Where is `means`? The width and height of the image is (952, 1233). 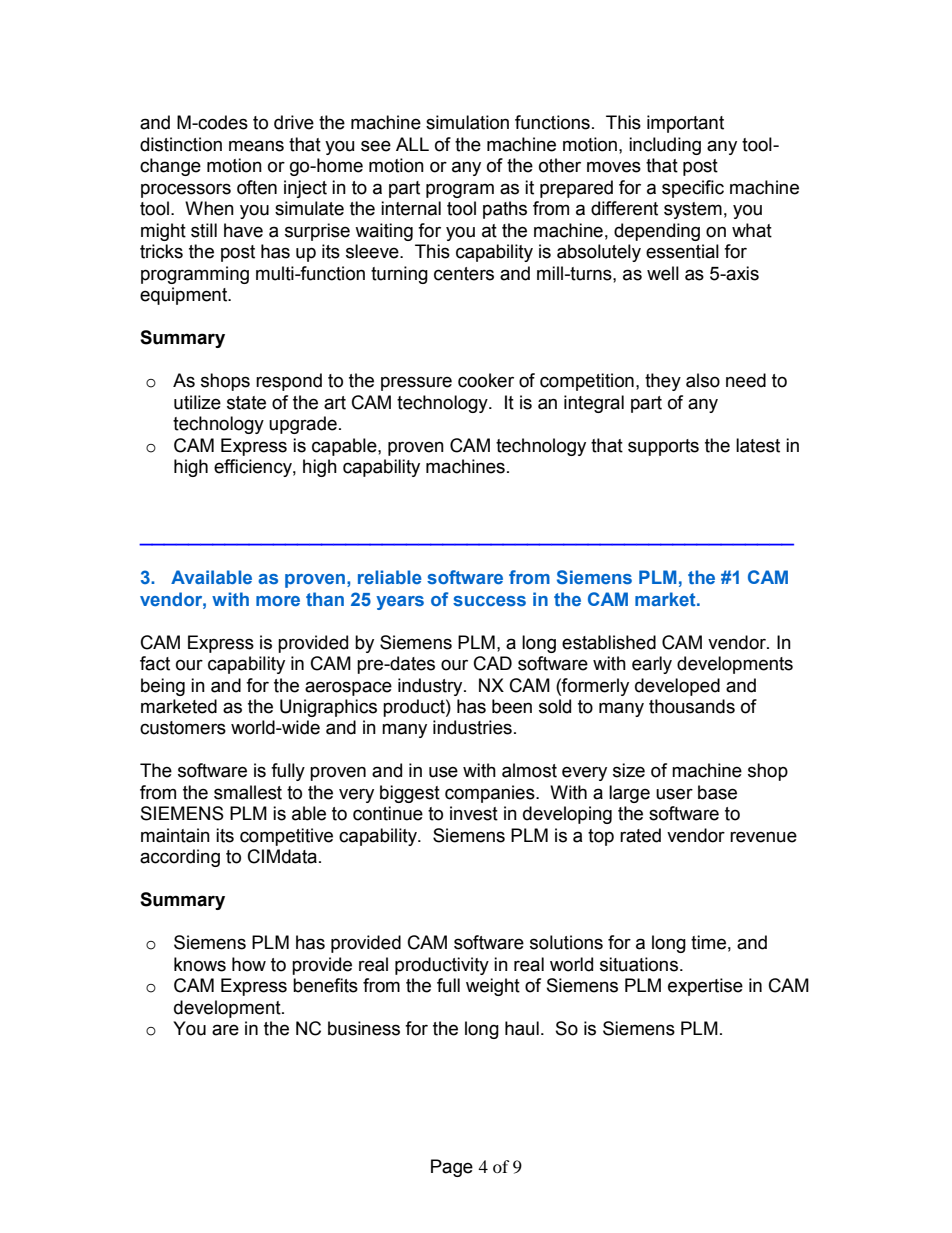
means is located at coordinates (256, 146).
